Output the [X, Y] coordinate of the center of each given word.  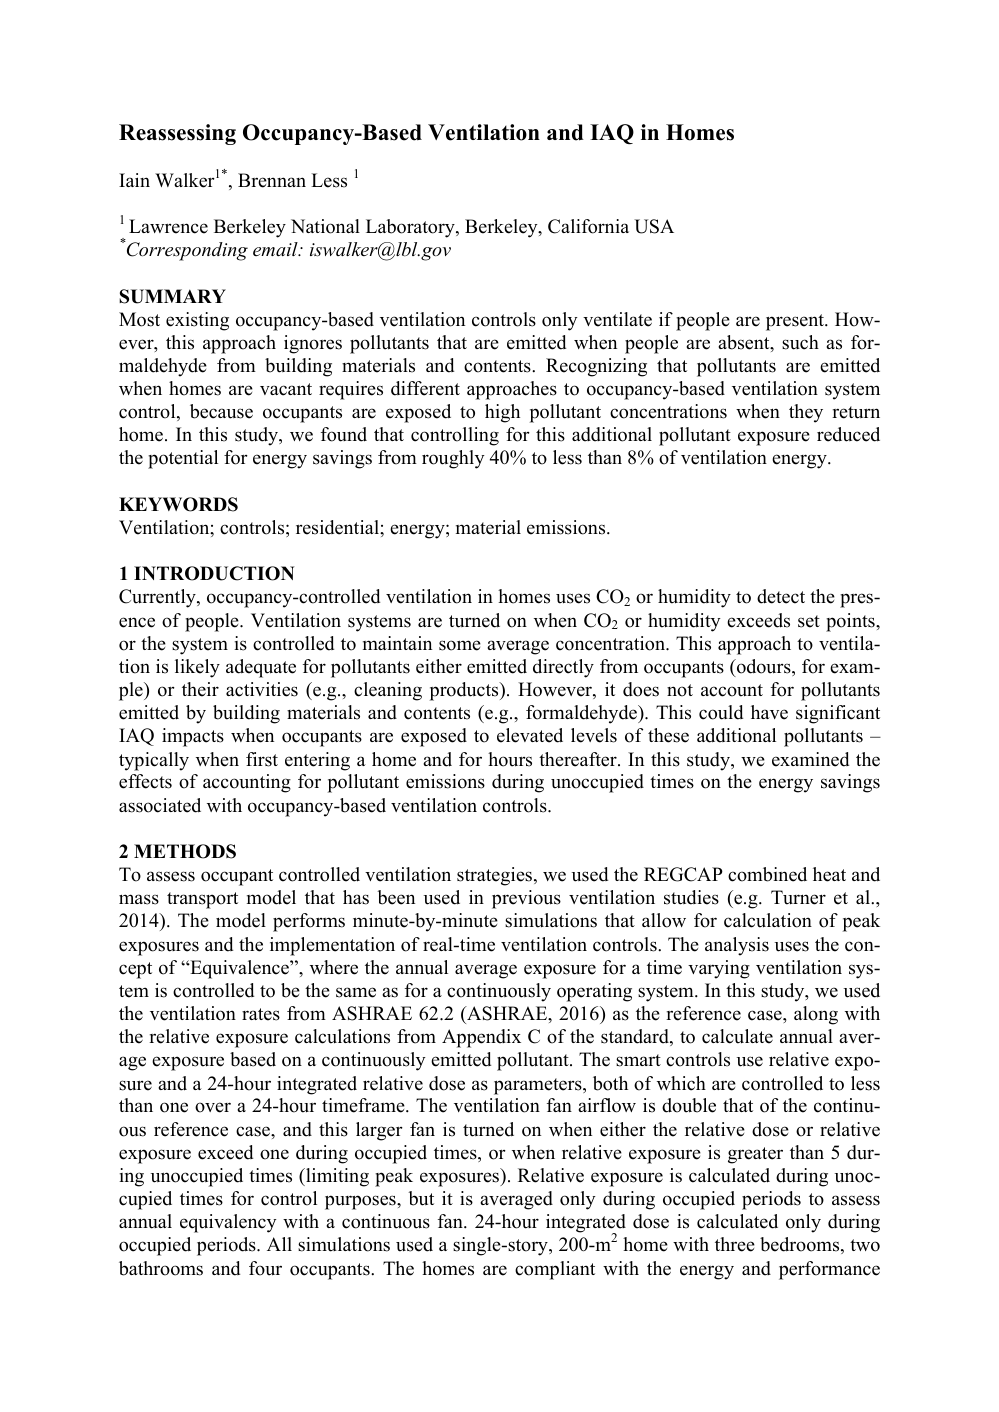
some [460, 645]
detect [781, 596]
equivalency [228, 1223]
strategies [496, 876]
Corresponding [186, 250]
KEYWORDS [178, 504]
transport [202, 900]
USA [654, 226]
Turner [798, 897]
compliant [555, 1270]
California [588, 226]
